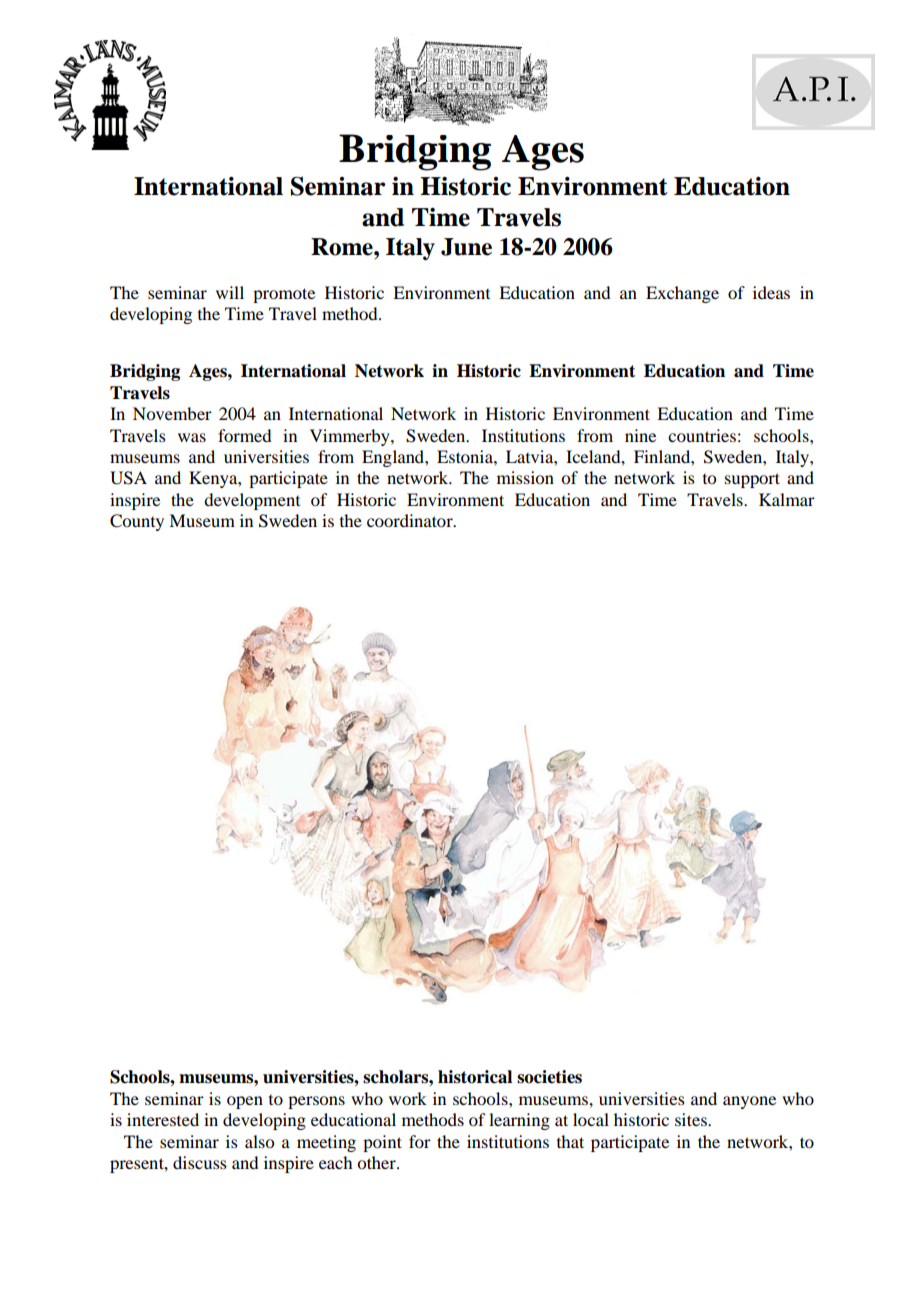 The image size is (924, 1308). I want to click on anyone, so click(749, 1102).
